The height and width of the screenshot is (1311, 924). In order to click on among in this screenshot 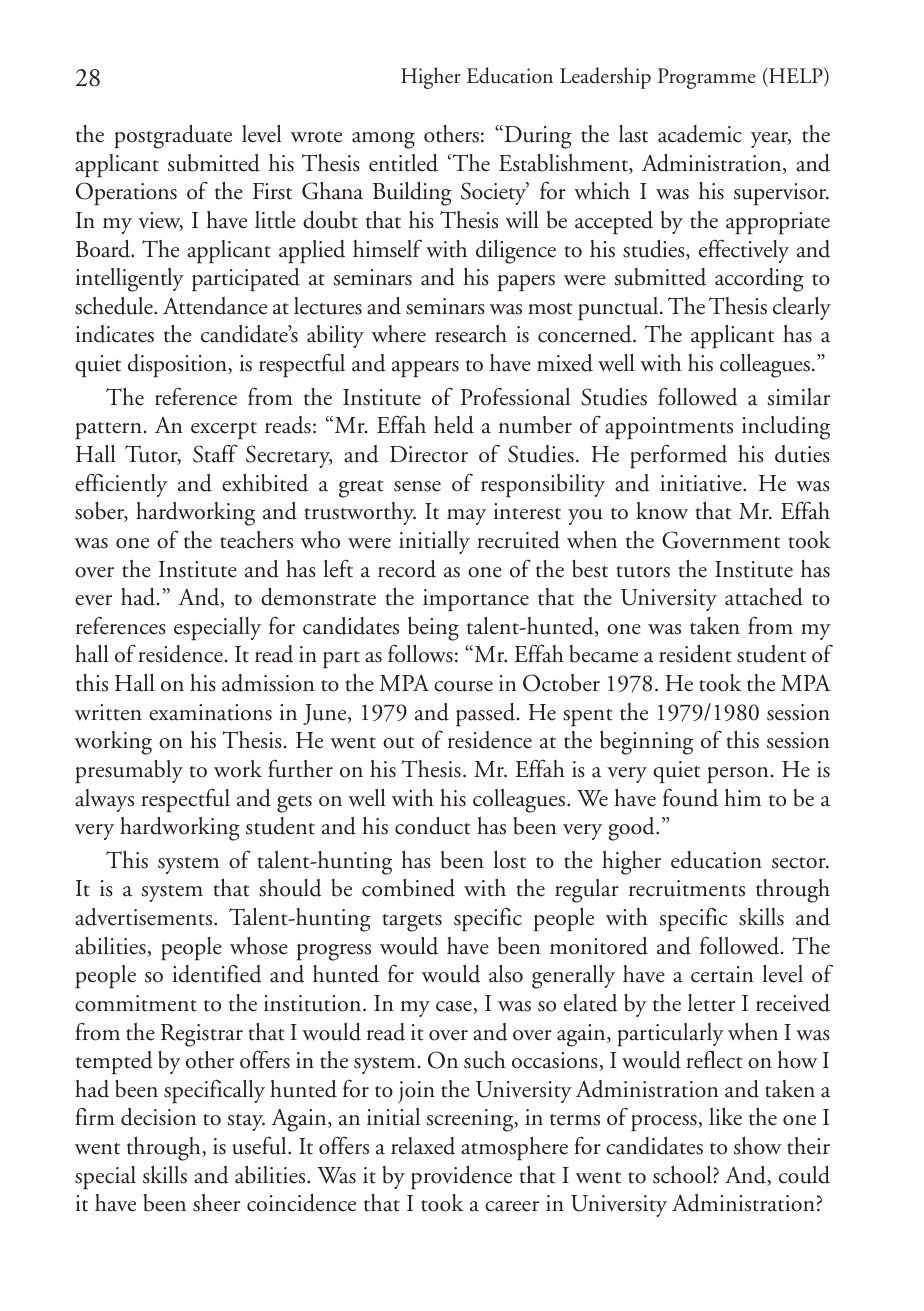, I will do `click(383, 140)`.
